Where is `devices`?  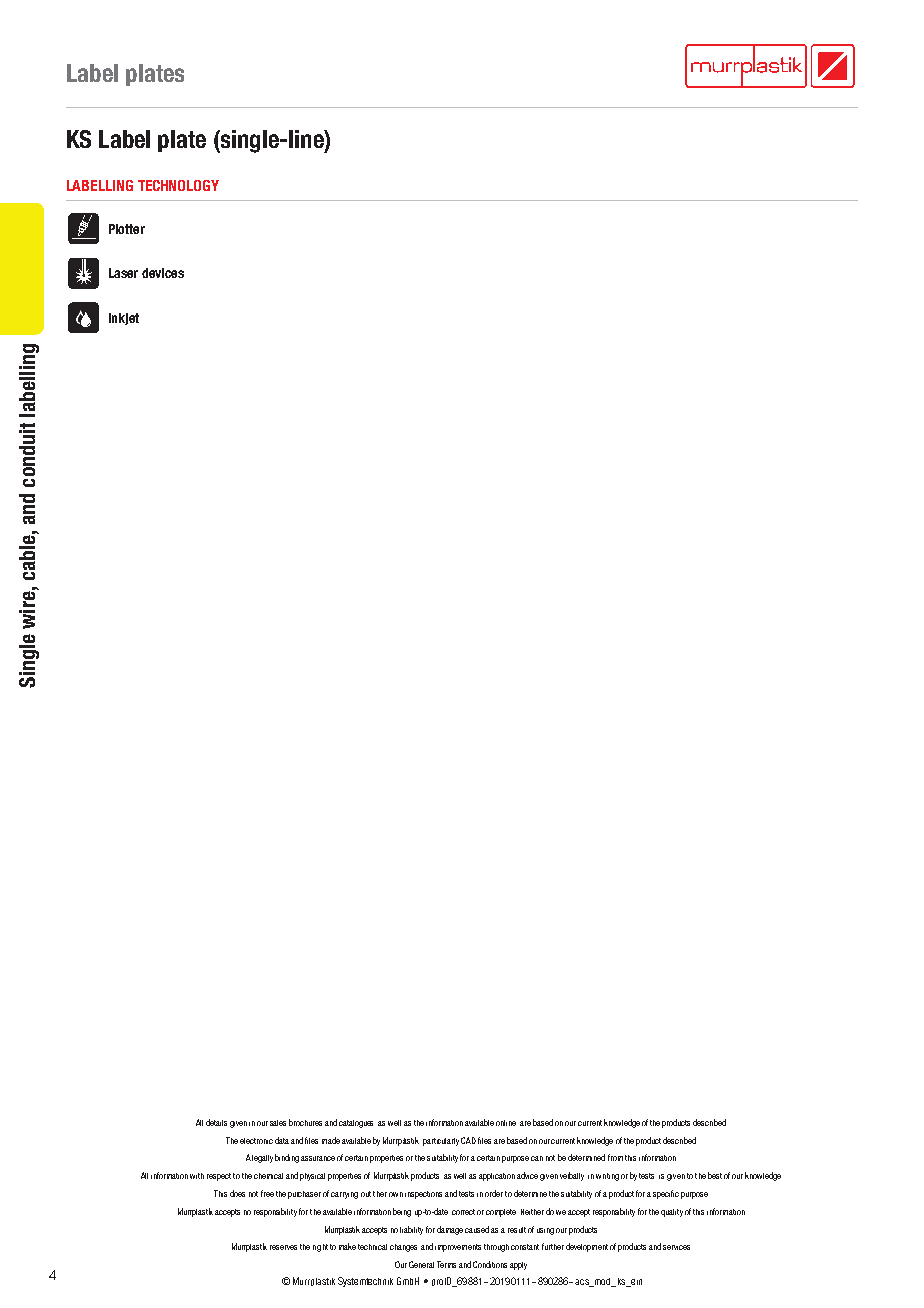
devices is located at coordinates (163, 273).
